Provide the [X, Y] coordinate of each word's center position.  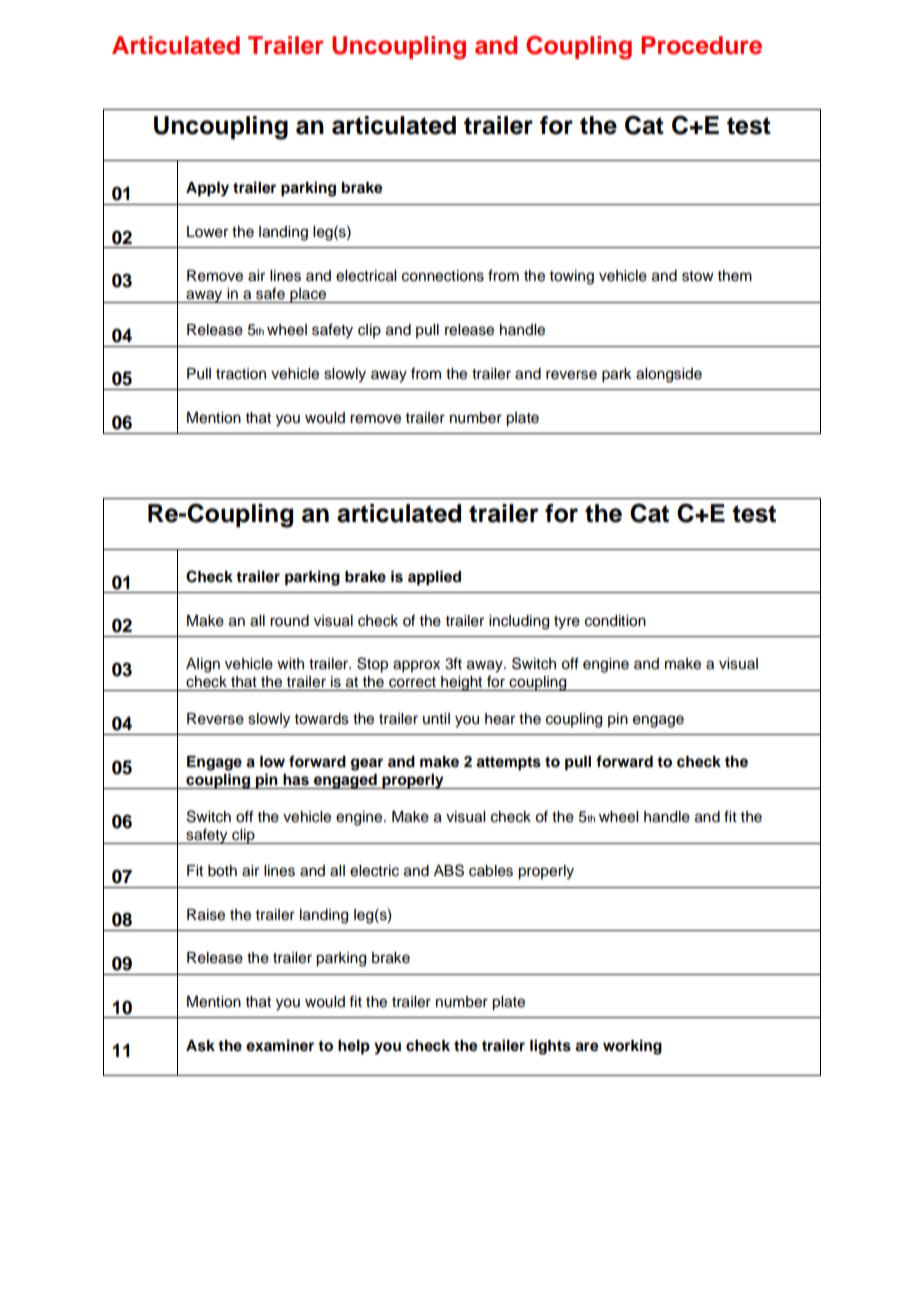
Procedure [701, 45]
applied [434, 578]
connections [443, 276]
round [289, 621]
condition [615, 621]
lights [550, 1047]
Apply [207, 189]
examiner [280, 1045]
